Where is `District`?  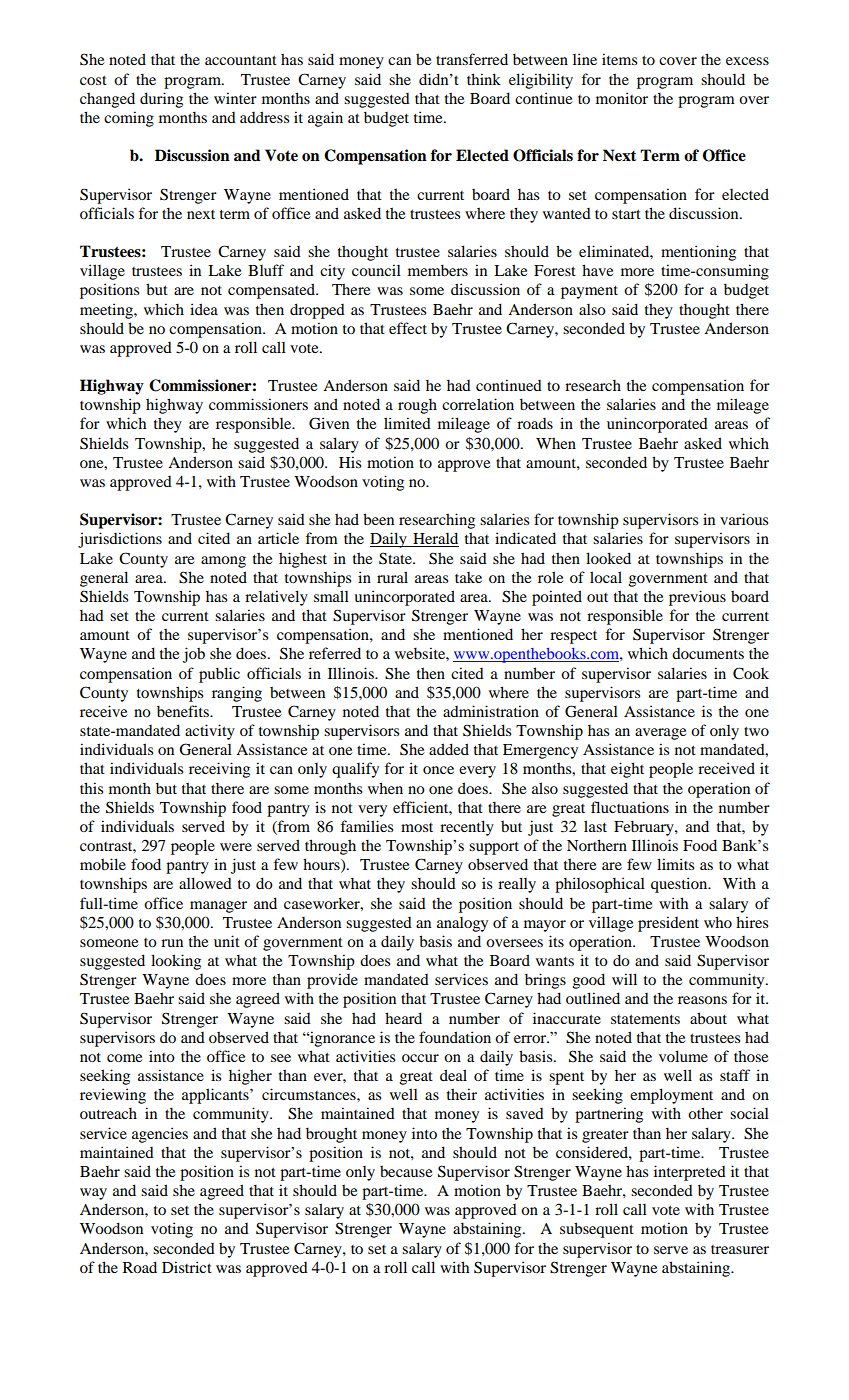
District is located at coordinates (187, 1267).
